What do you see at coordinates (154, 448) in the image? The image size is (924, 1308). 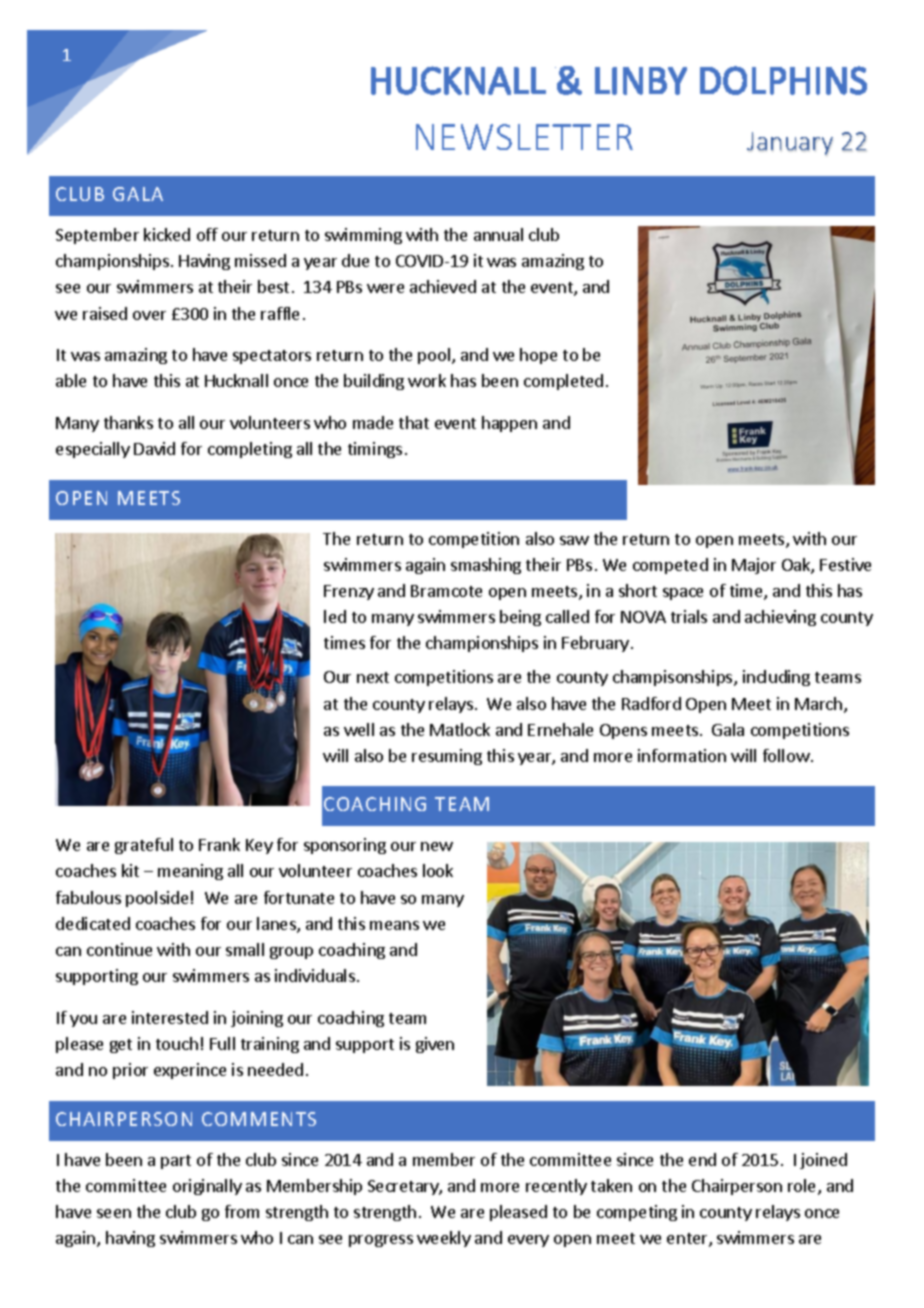 I see `David` at bounding box center [154, 448].
